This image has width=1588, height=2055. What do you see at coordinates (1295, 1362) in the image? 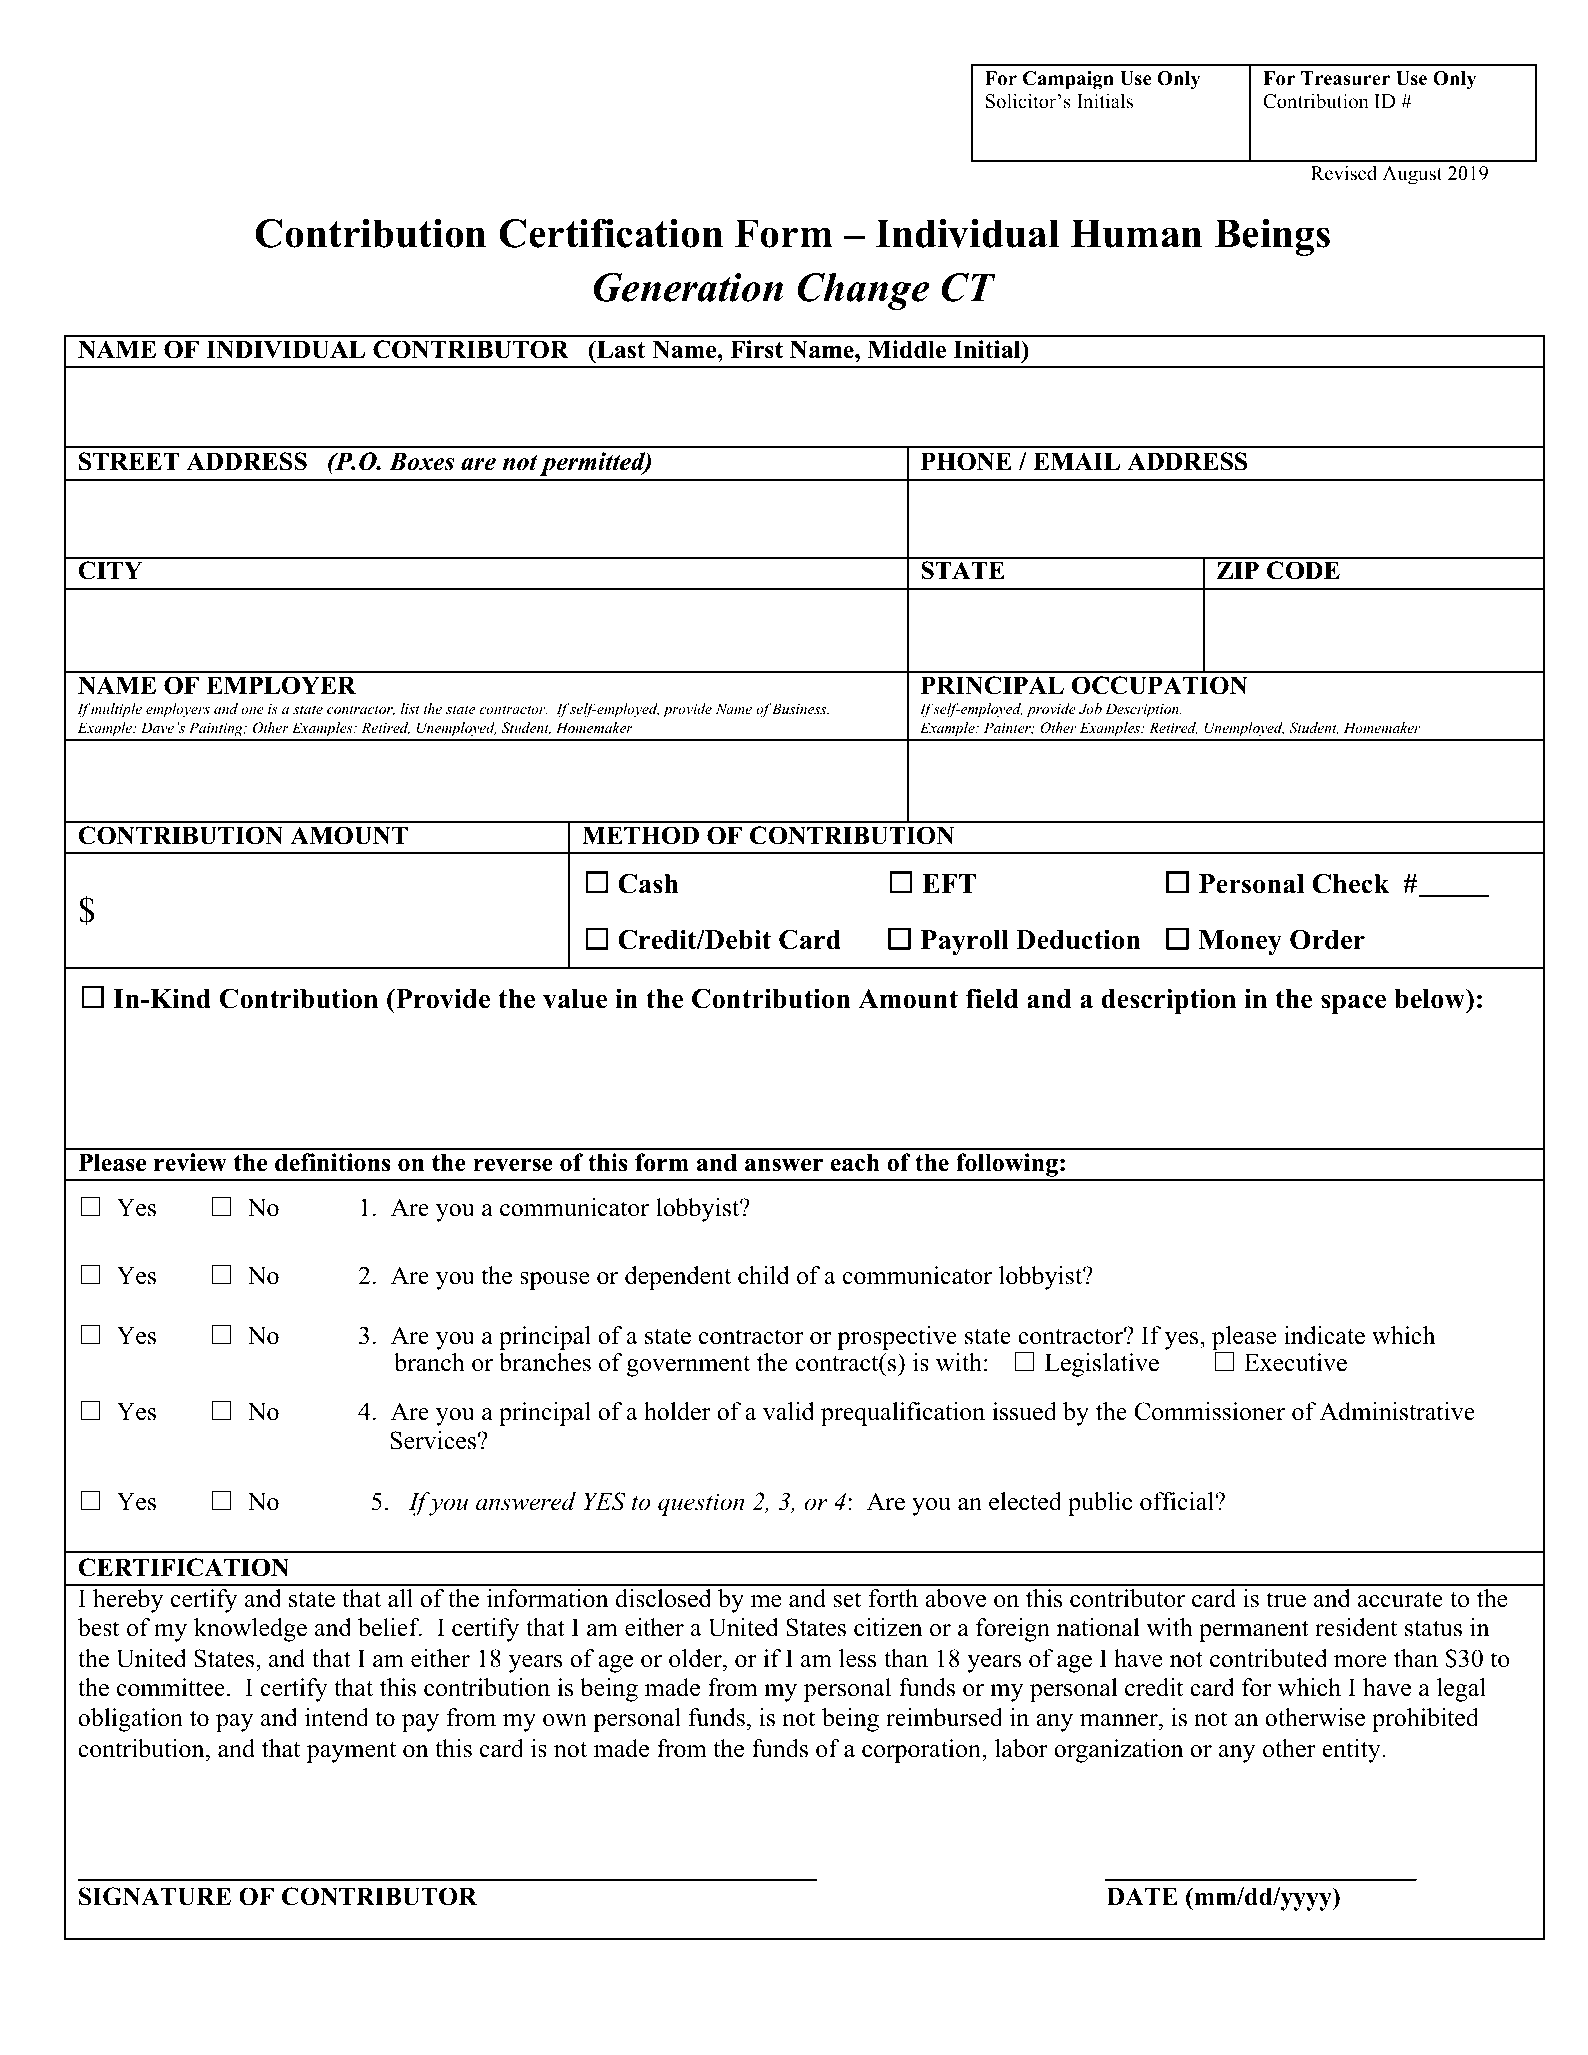
I see `Executive` at bounding box center [1295, 1362].
